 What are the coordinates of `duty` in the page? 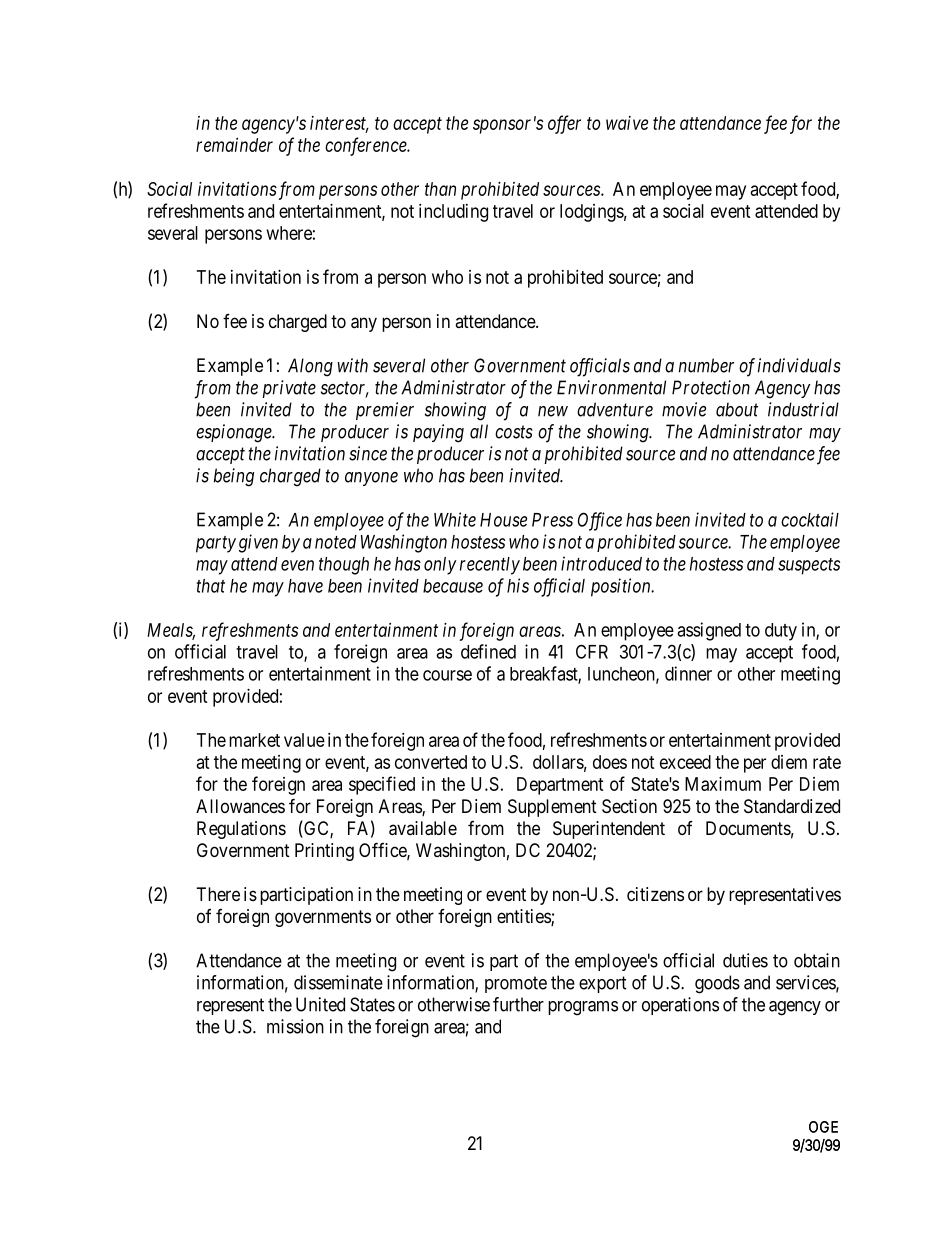 It's located at (781, 632).
